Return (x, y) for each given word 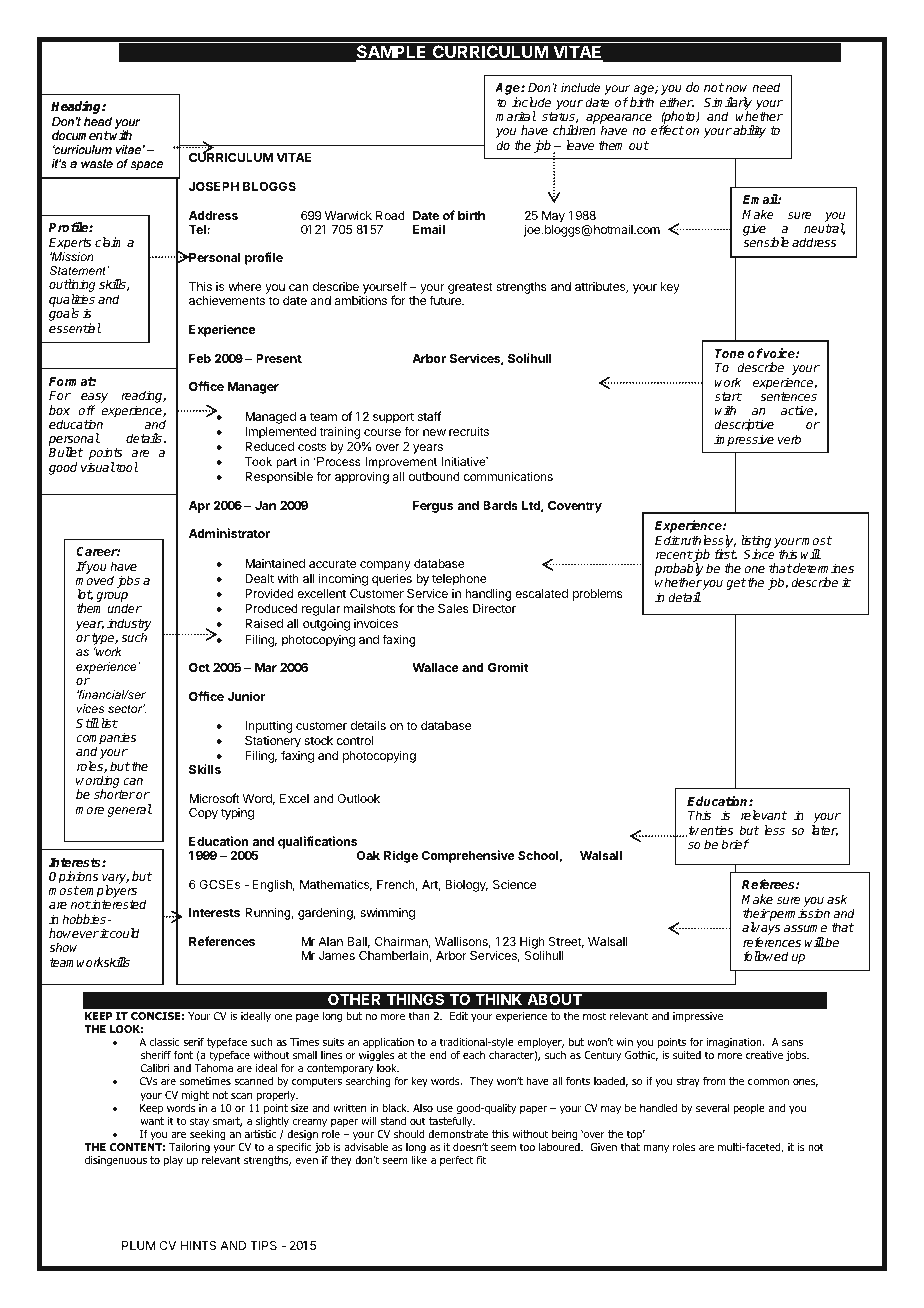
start (728, 396)
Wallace (435, 667)
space (147, 166)
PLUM (139, 1245)
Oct (199, 667)
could (124, 933)
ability (748, 131)
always (761, 930)
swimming (387, 913)
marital (516, 116)
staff (429, 416)
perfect (456, 1160)
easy (94, 399)
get (736, 584)
